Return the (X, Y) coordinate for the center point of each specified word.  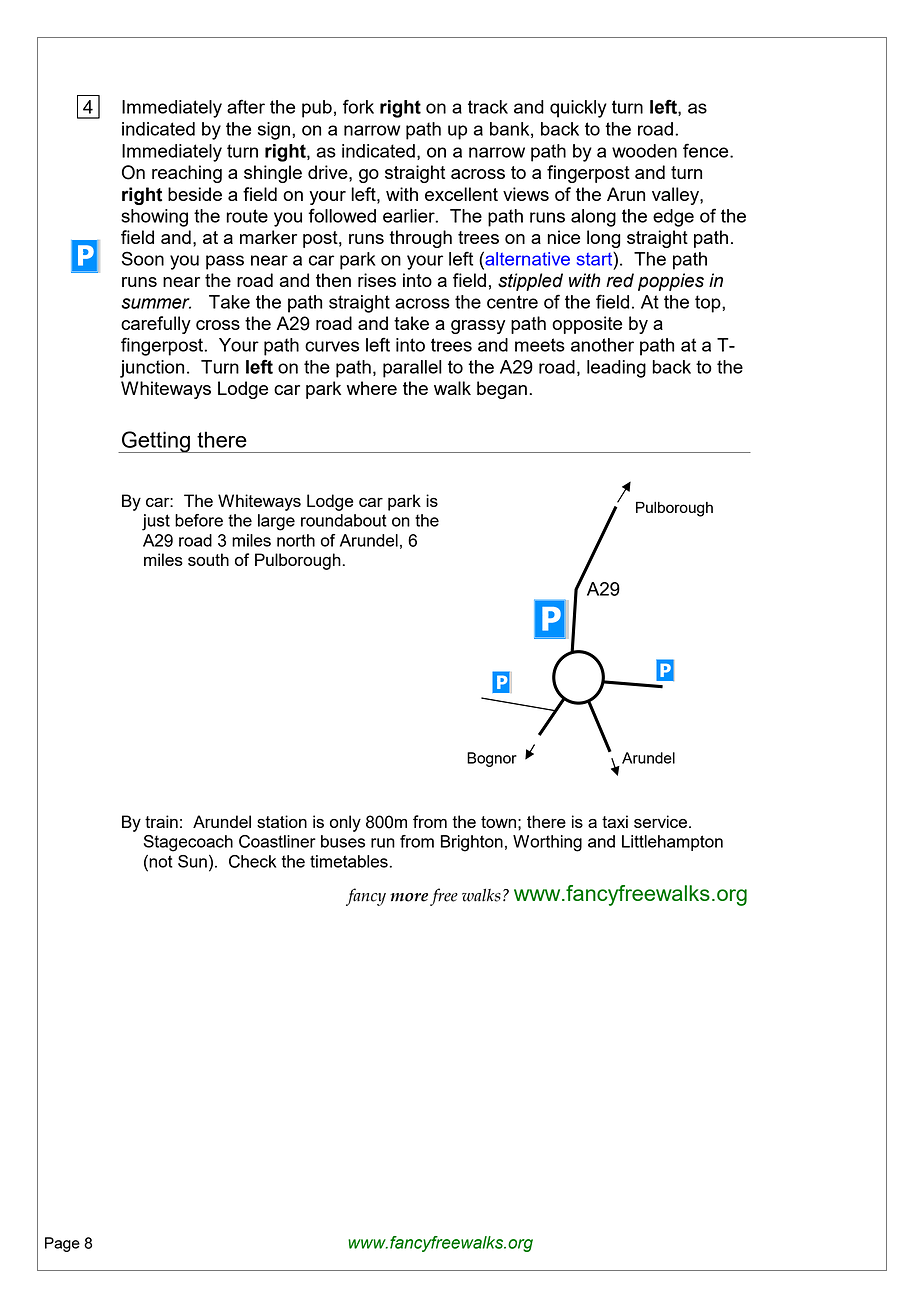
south (208, 559)
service (660, 821)
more (409, 897)
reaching (187, 174)
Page (62, 1244)
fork (358, 106)
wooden (644, 151)
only (345, 823)
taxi (615, 821)
